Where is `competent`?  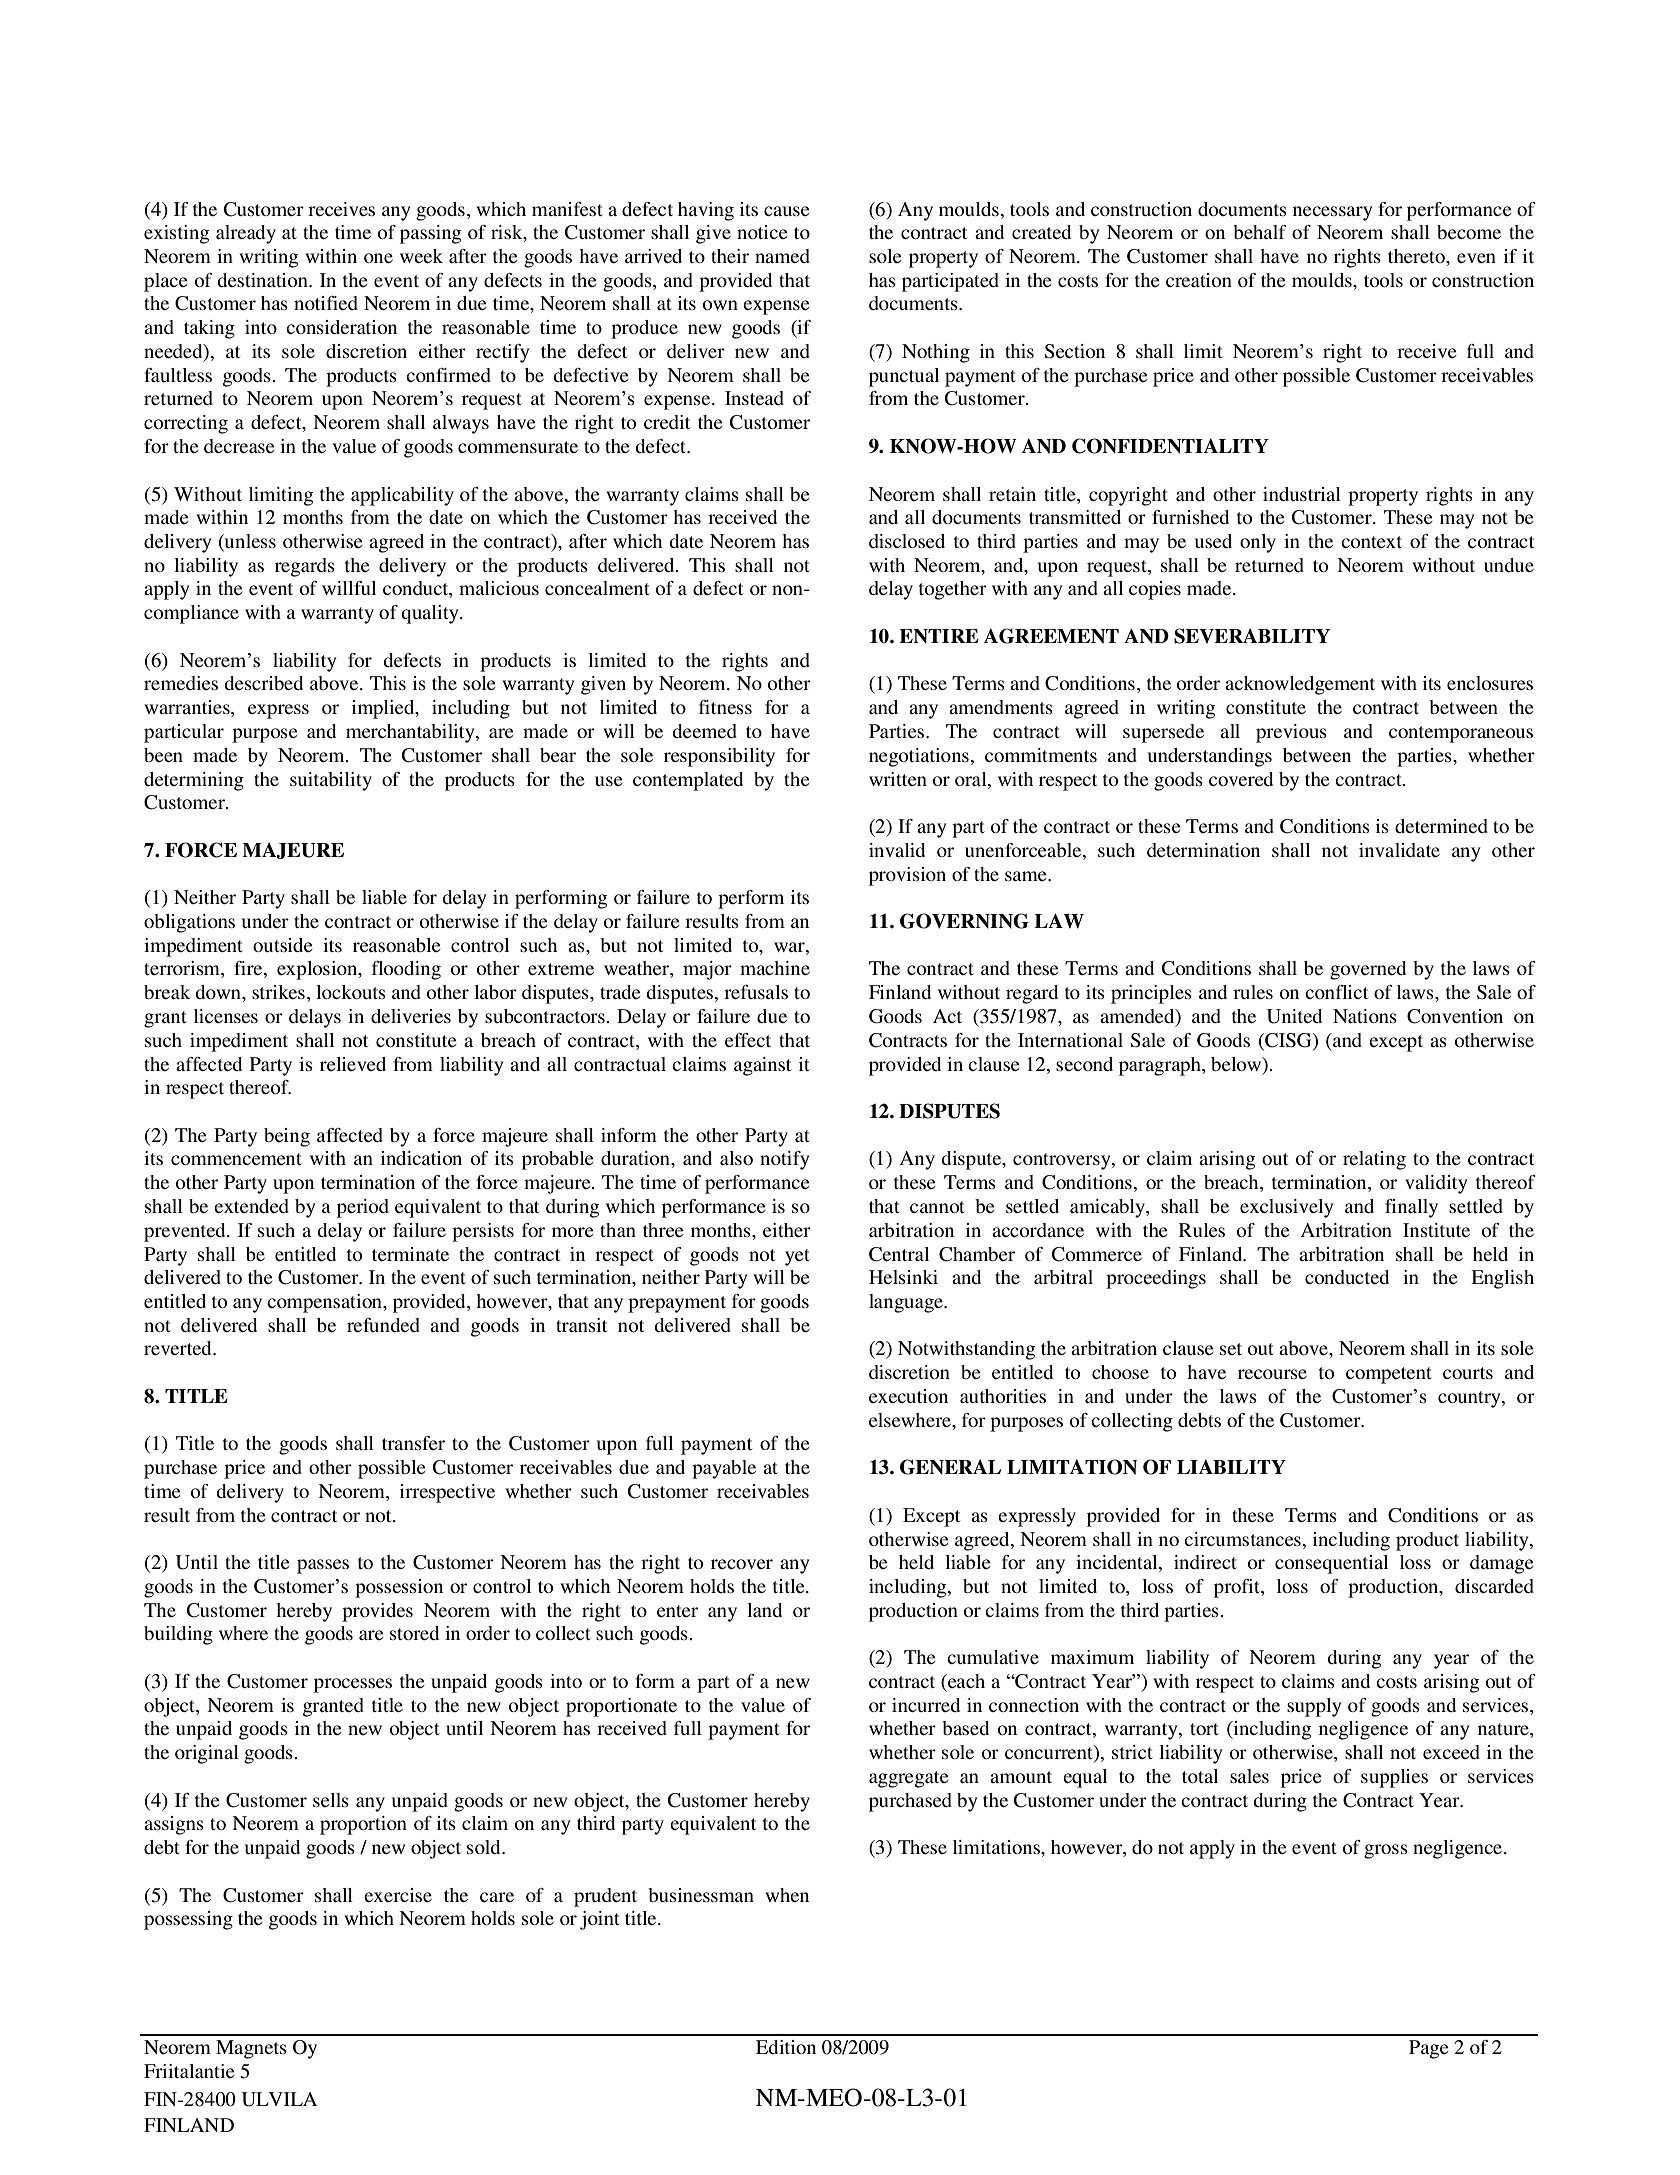 competent is located at coordinates (1389, 1375).
